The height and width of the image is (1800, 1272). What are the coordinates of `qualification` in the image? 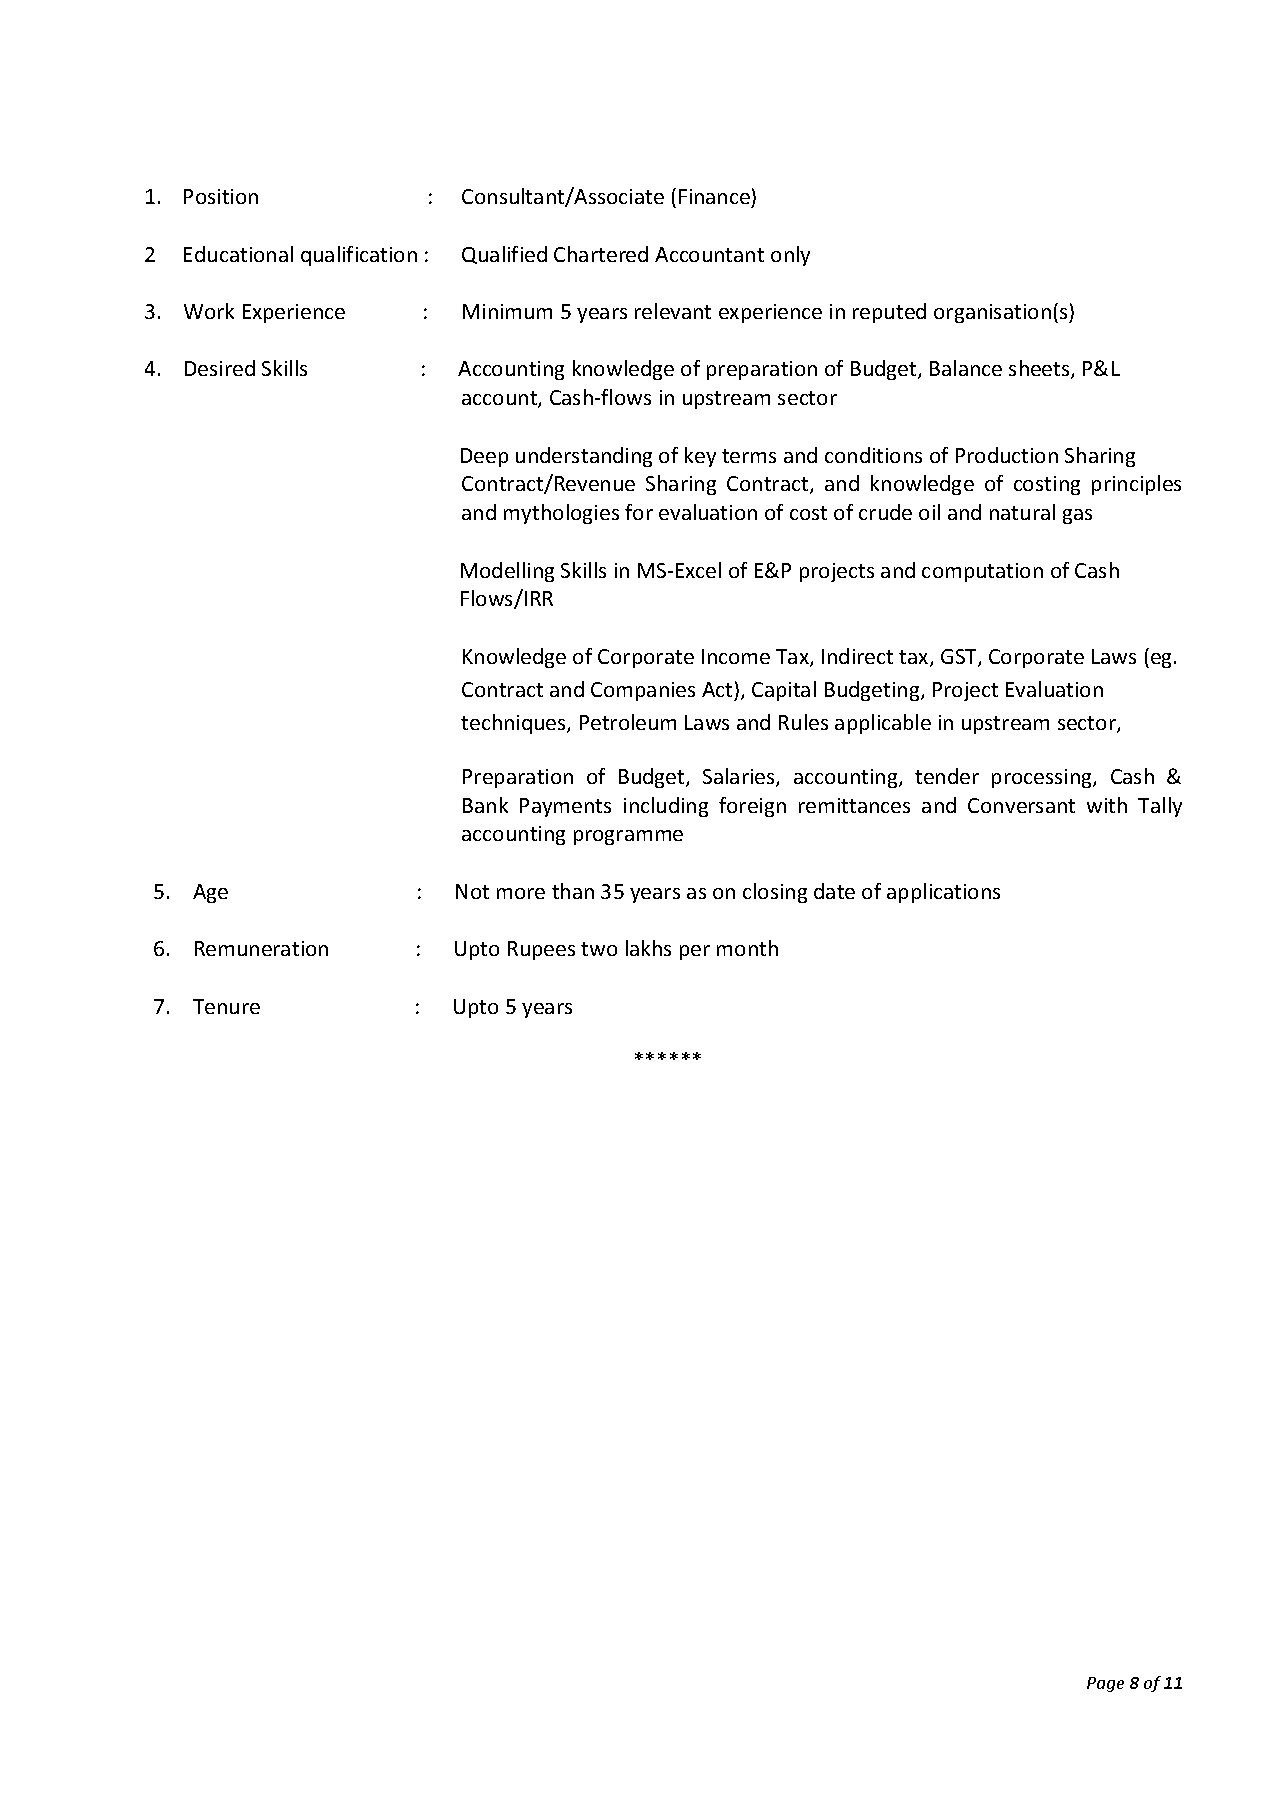 It's located at (359, 256).
